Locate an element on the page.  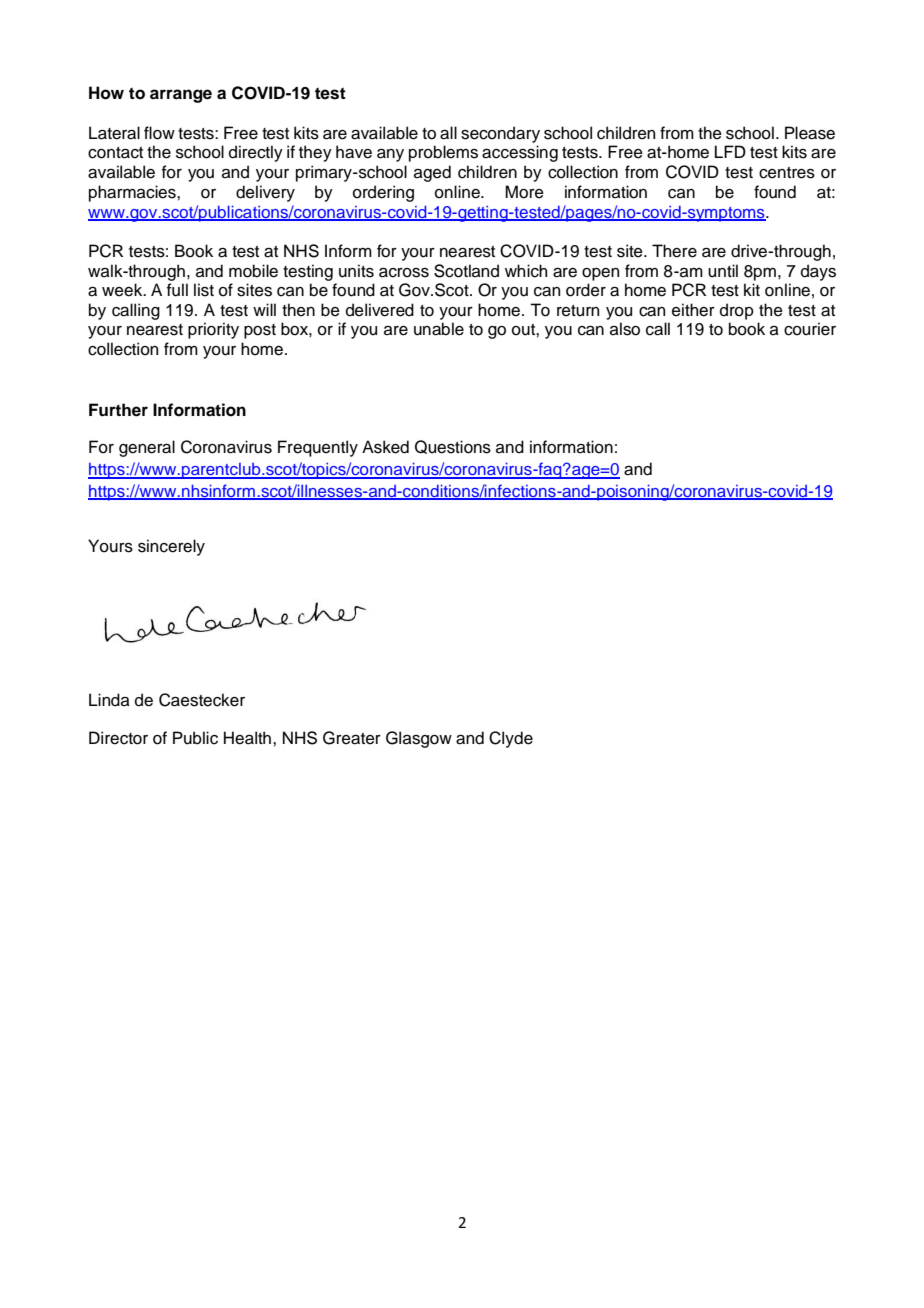
Questions is located at coordinates (453, 447).
